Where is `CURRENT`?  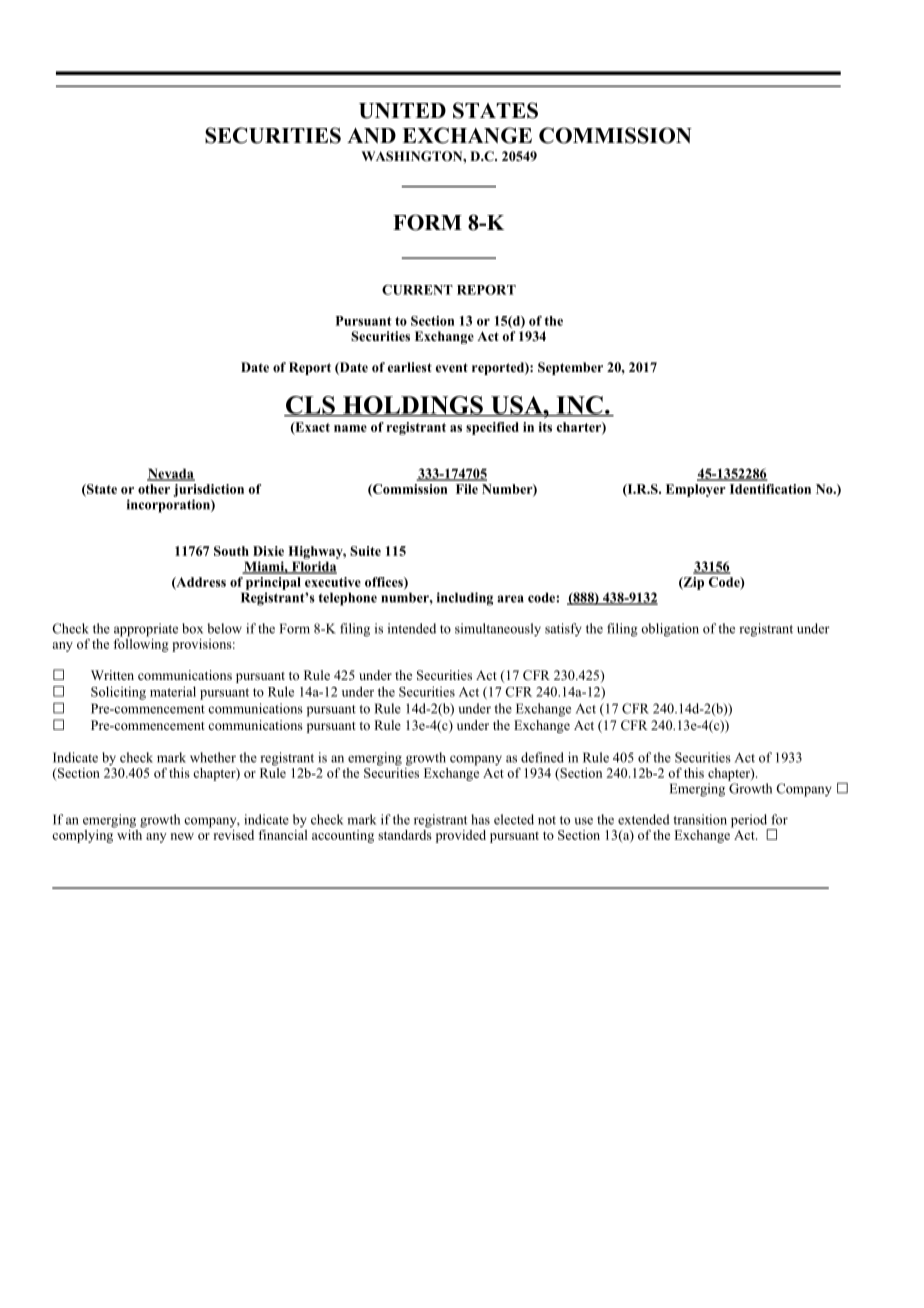
CURRENT is located at coordinates (417, 290).
